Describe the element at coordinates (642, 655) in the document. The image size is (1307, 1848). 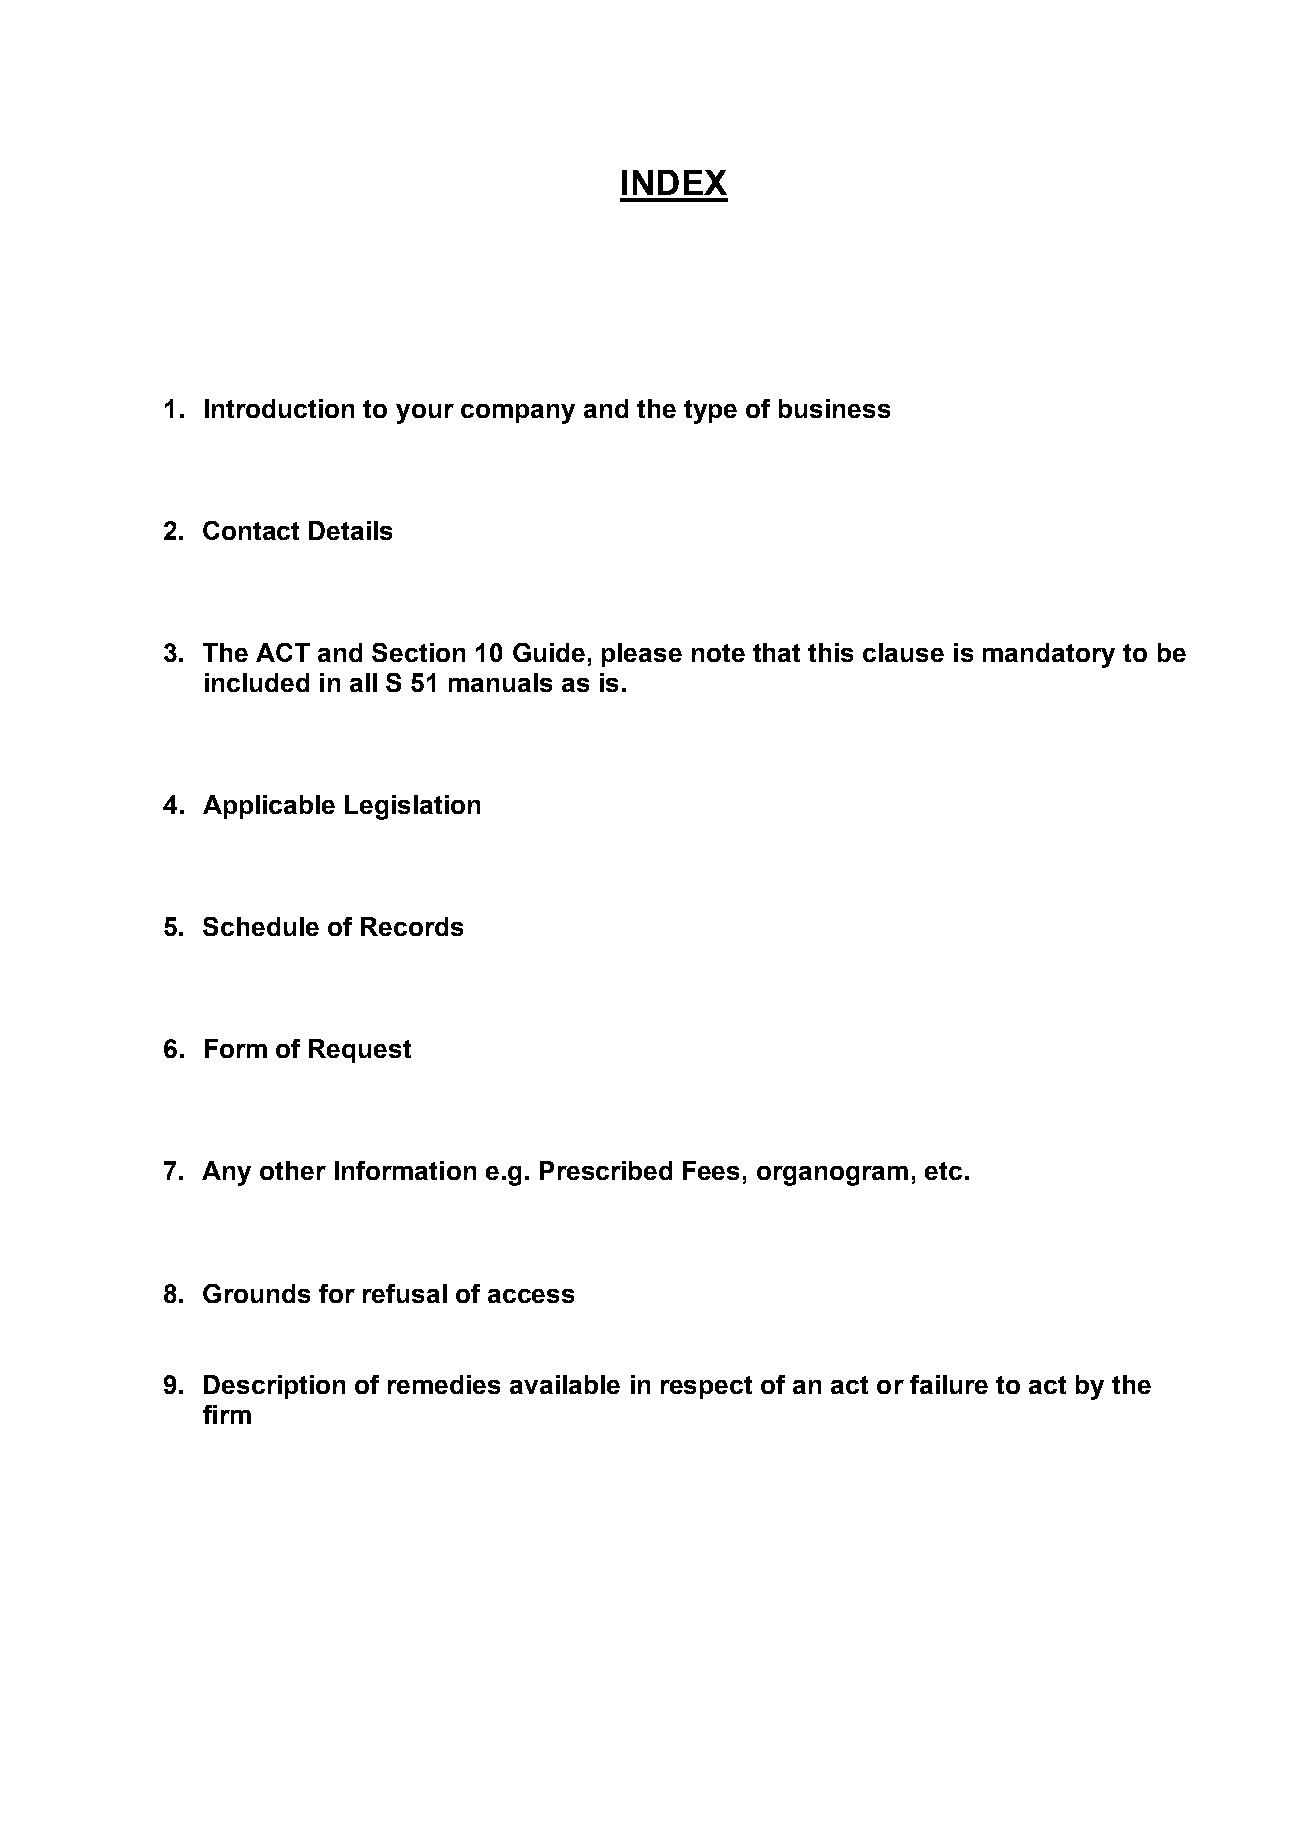
I see `please` at that location.
